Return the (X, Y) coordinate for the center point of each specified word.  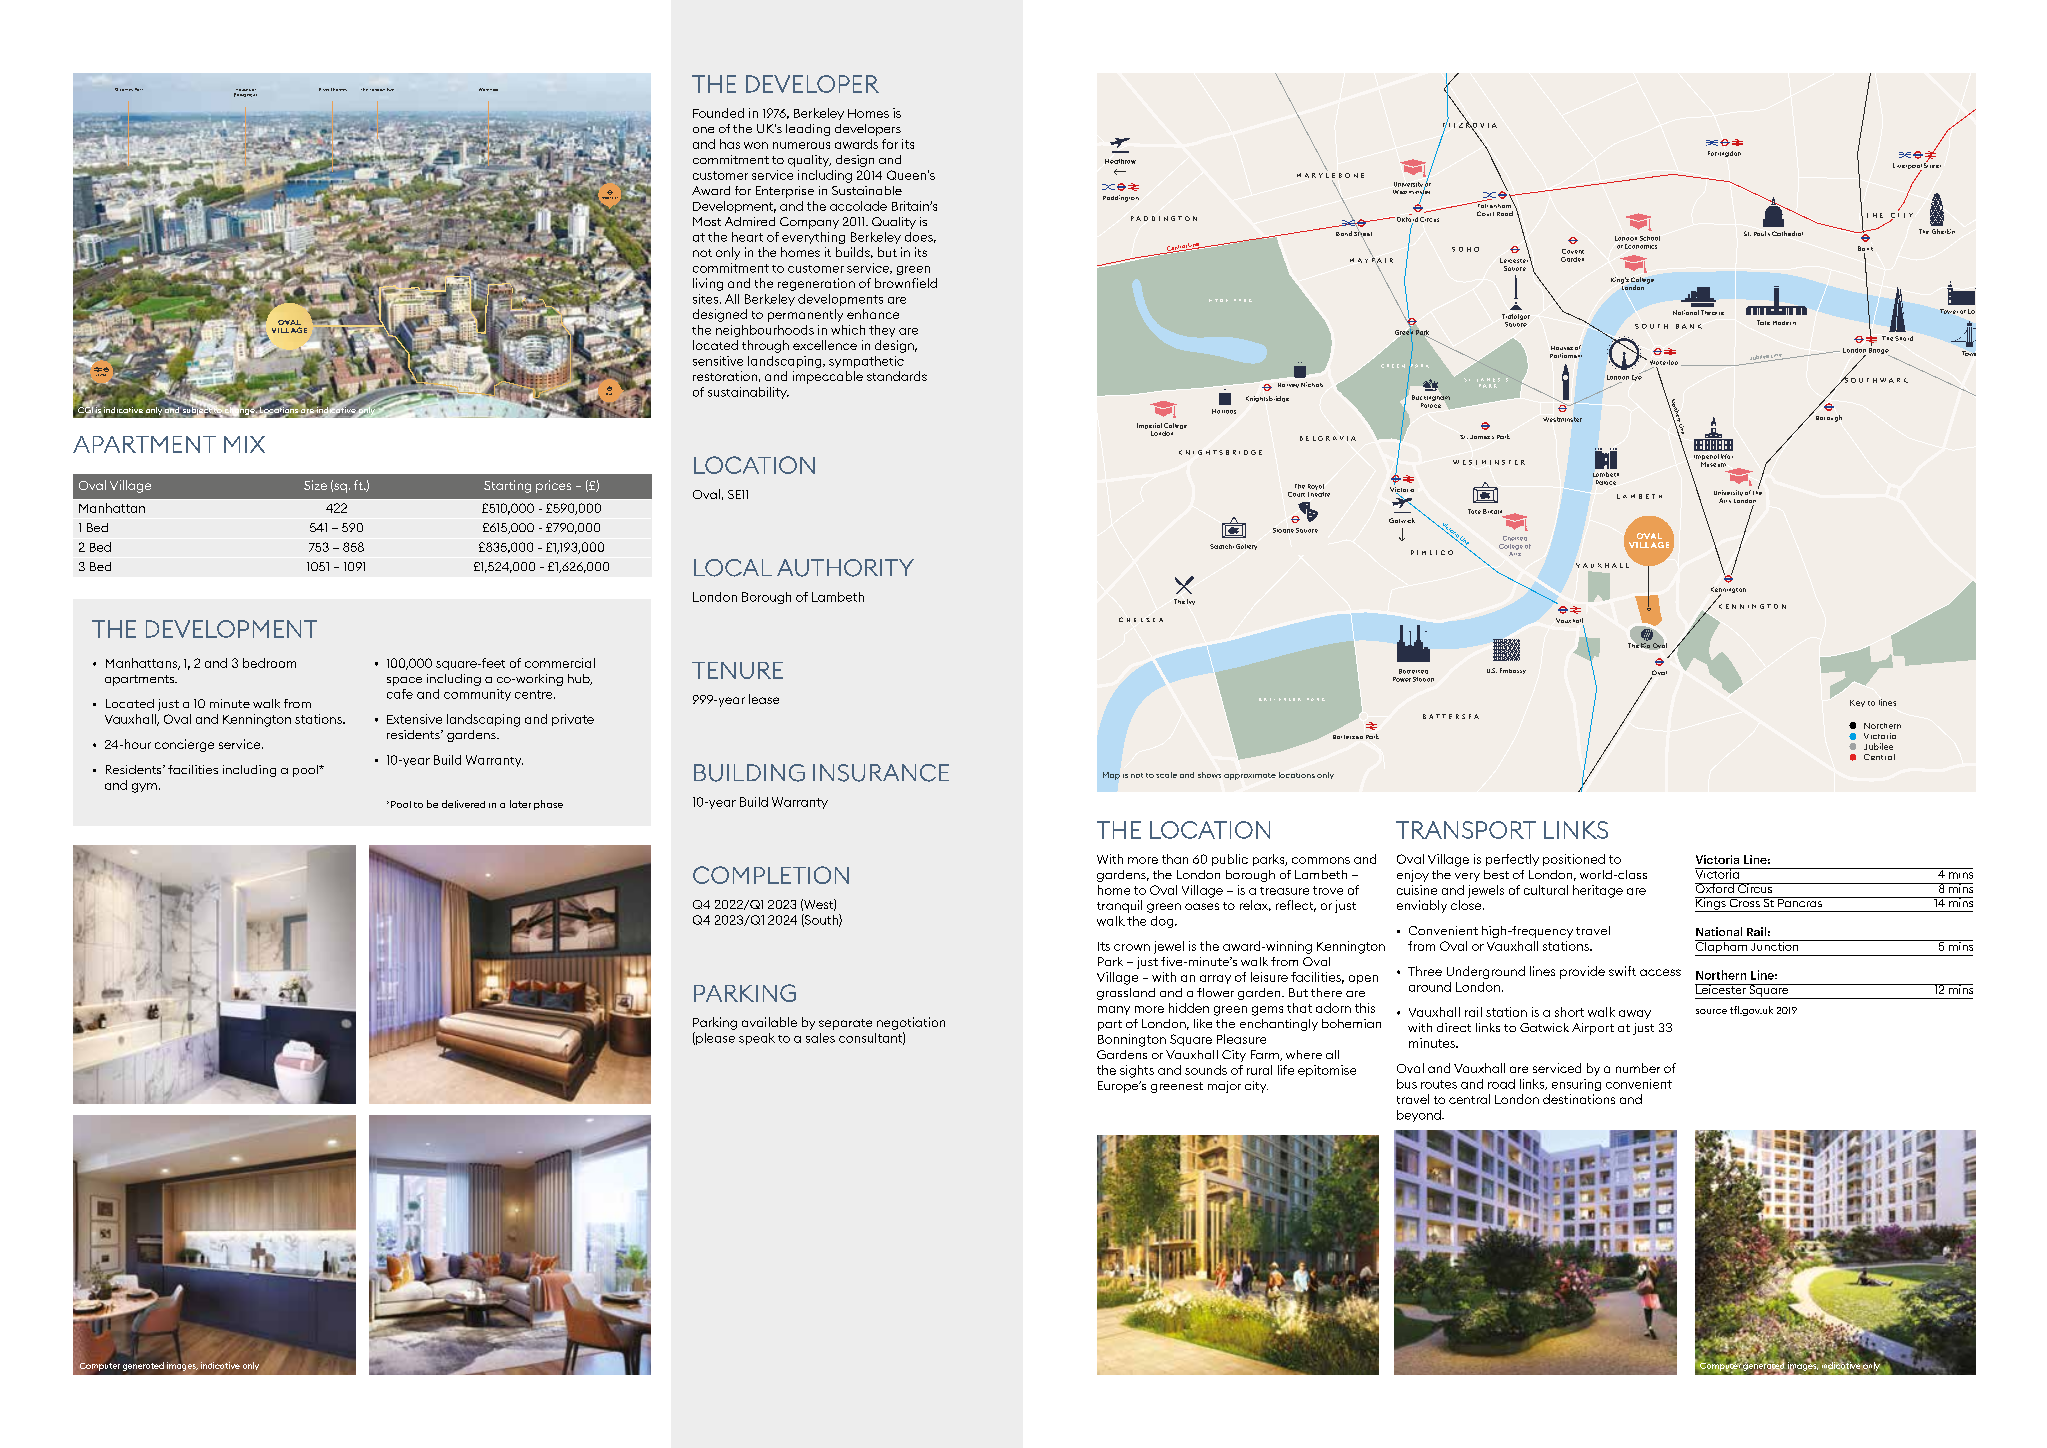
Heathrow (1120, 161)
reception (125, 1367)
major (1224, 1087)
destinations (1579, 1099)
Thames (339, 89)
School (1650, 238)
